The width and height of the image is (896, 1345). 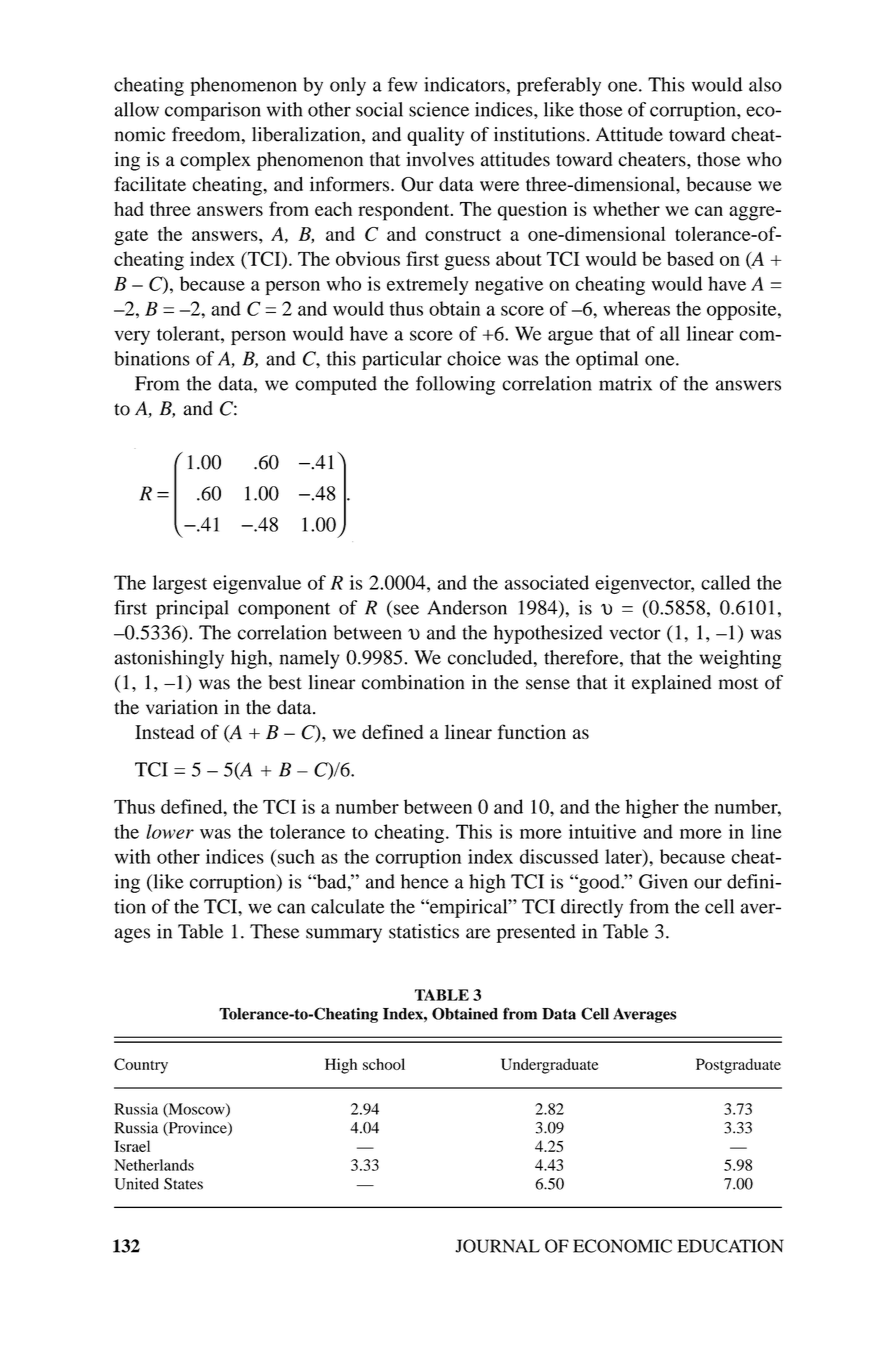 What do you see at coordinates (439, 109) in the image?
I see `science` at bounding box center [439, 109].
